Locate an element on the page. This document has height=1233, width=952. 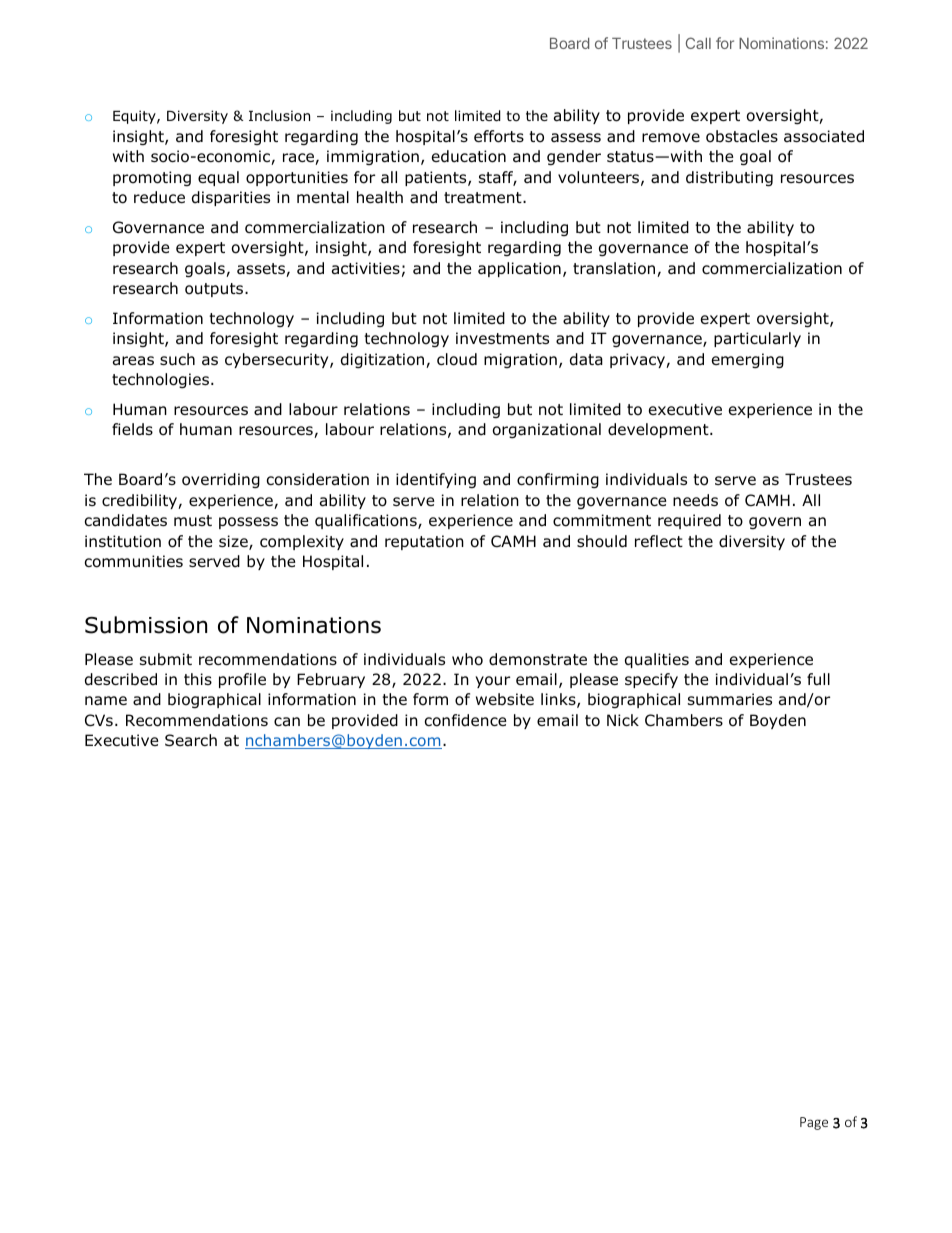
summaries is located at coordinates (730, 699).
